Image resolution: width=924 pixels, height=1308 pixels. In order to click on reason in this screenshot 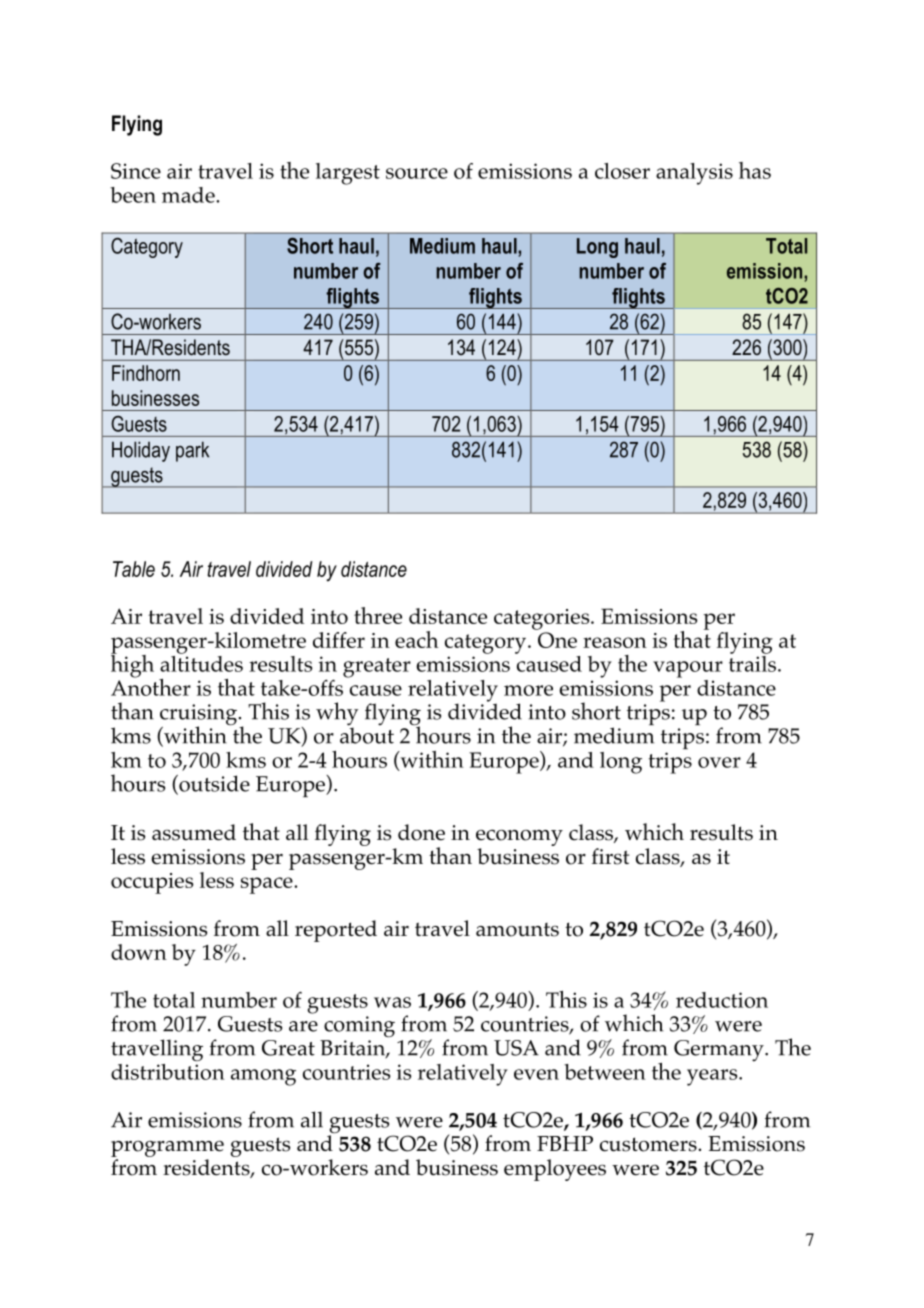, I will do `click(615, 642)`.
